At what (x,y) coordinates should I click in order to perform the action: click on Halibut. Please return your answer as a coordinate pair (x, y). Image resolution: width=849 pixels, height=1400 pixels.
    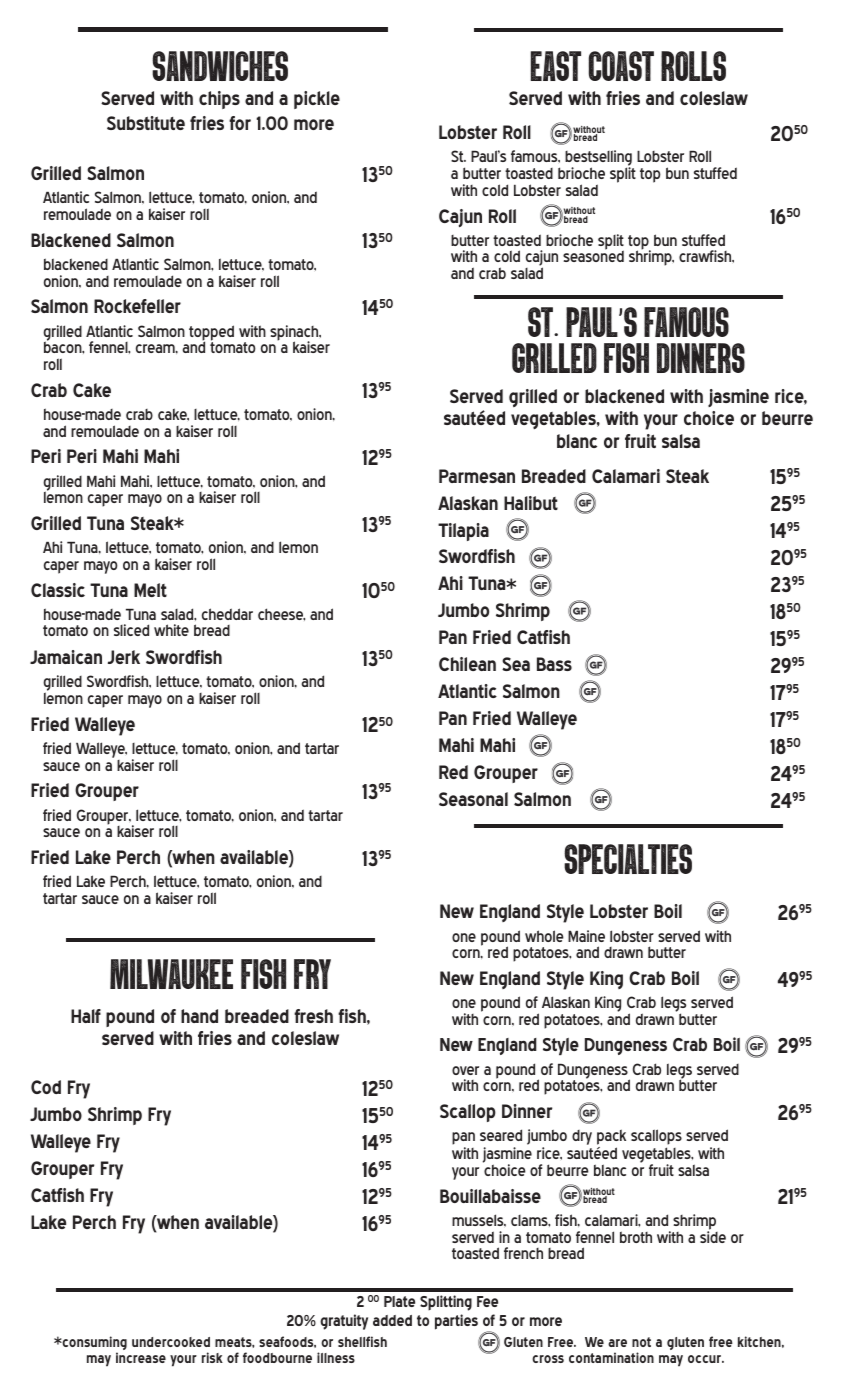
    Looking at the image, I should click on (531, 503).
